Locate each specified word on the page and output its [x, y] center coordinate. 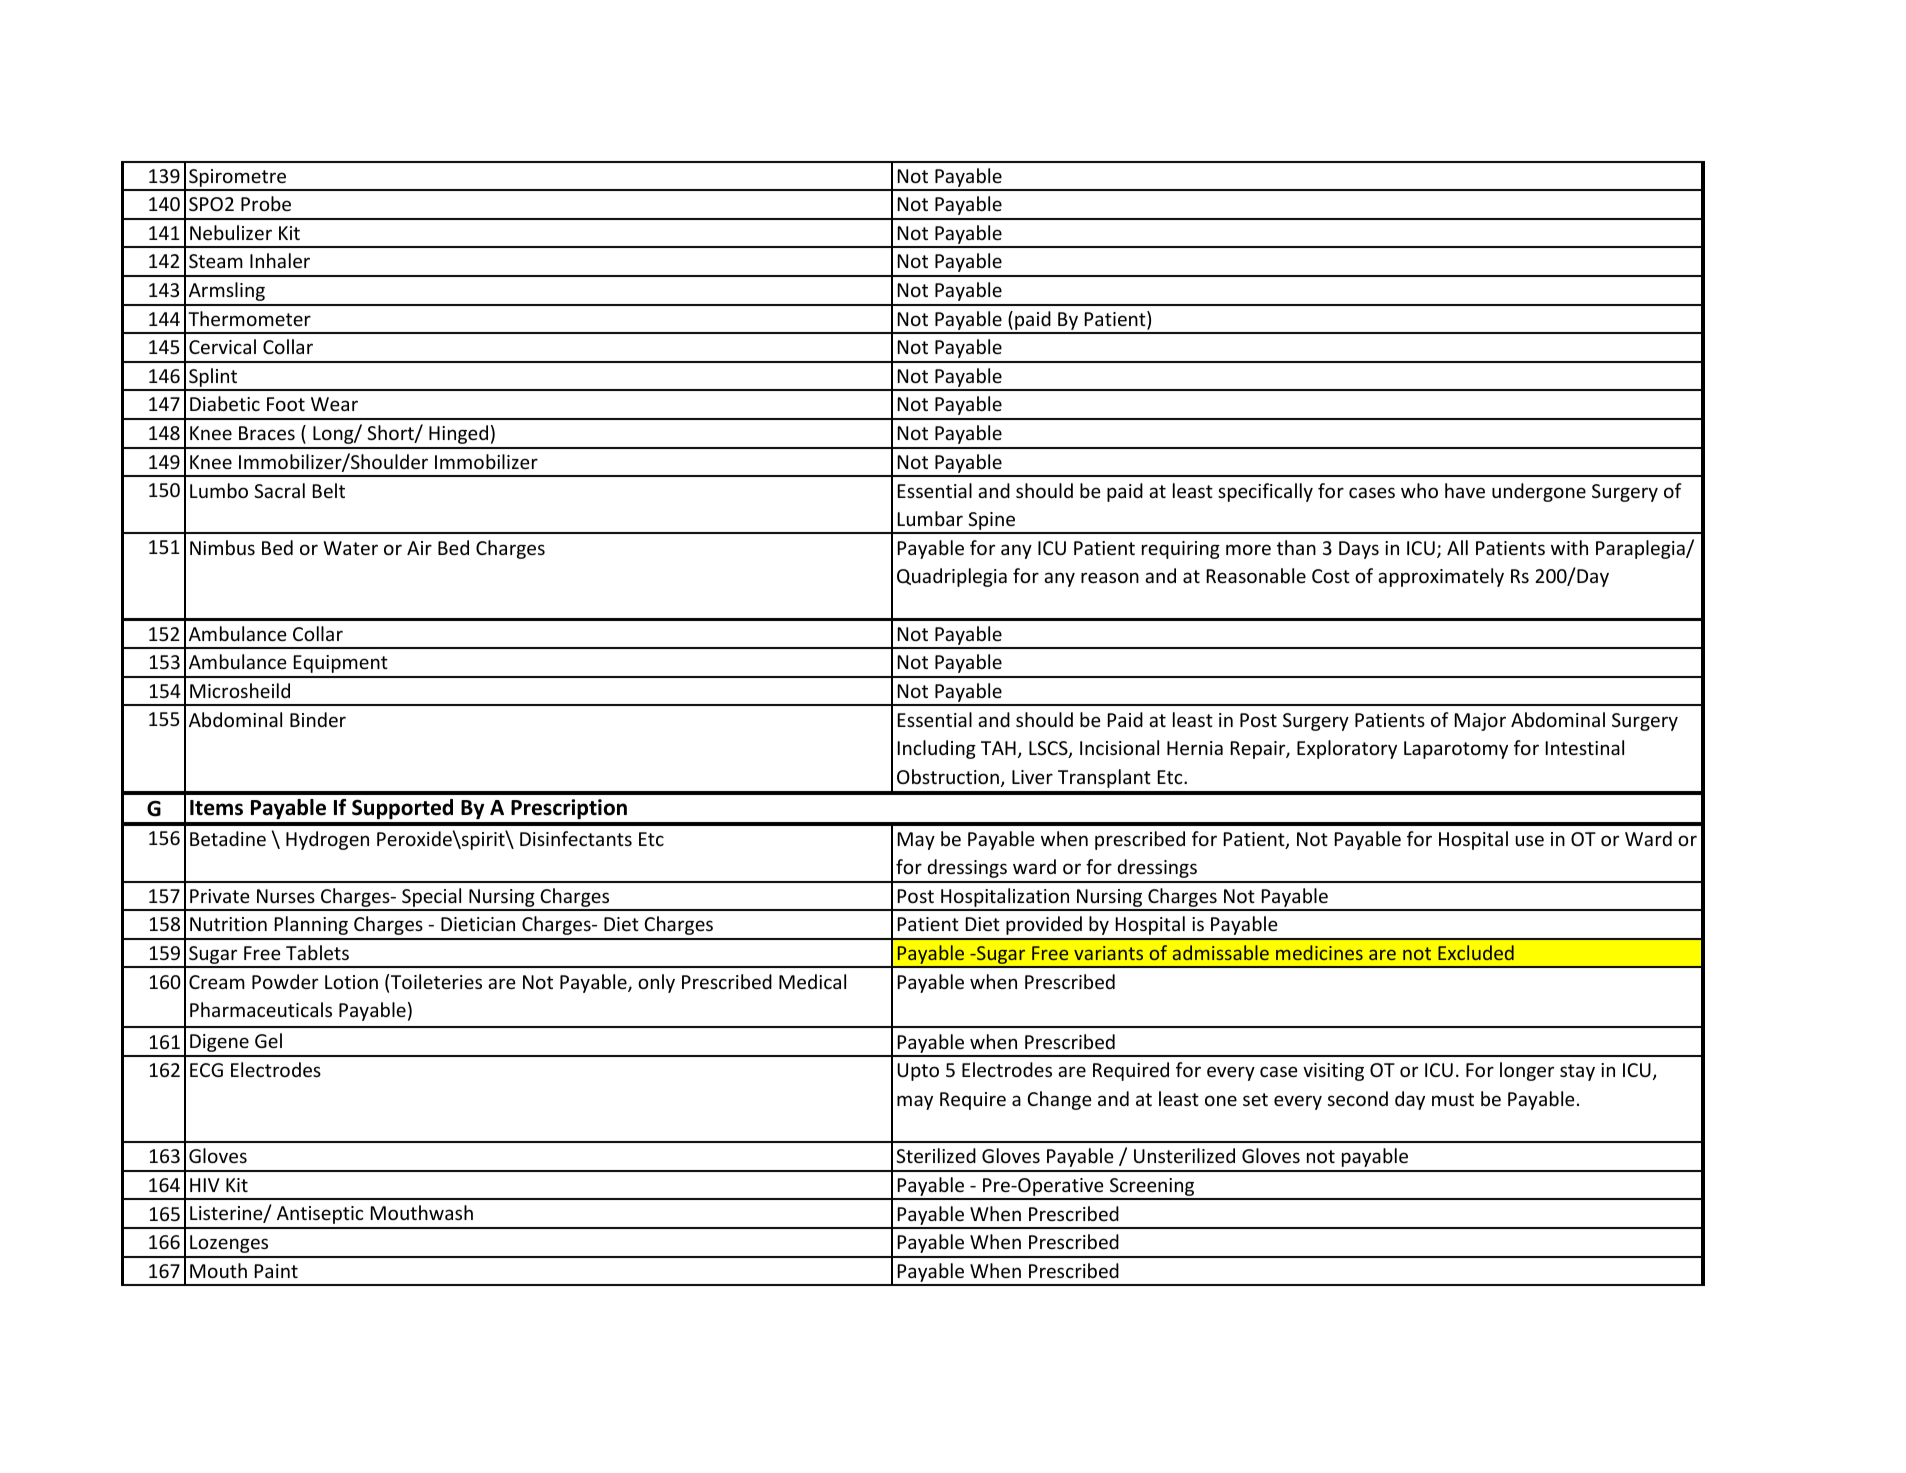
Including [937, 749]
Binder [318, 719]
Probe [266, 203]
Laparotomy [1456, 750]
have [1465, 490]
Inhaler [280, 260]
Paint [276, 1271]
